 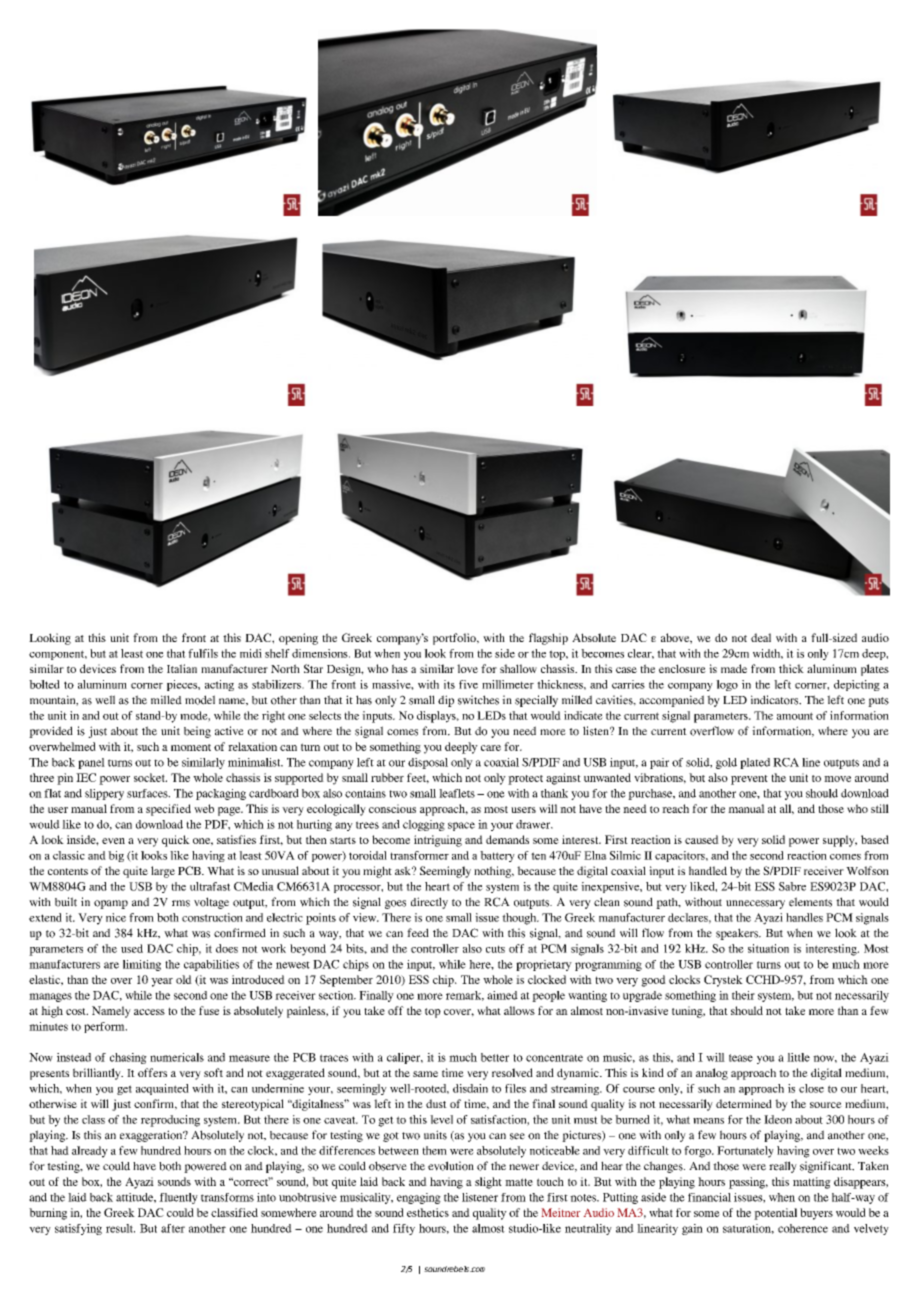 What do you see at coordinates (176, 841) in the page?
I see `quick` at bounding box center [176, 841].
